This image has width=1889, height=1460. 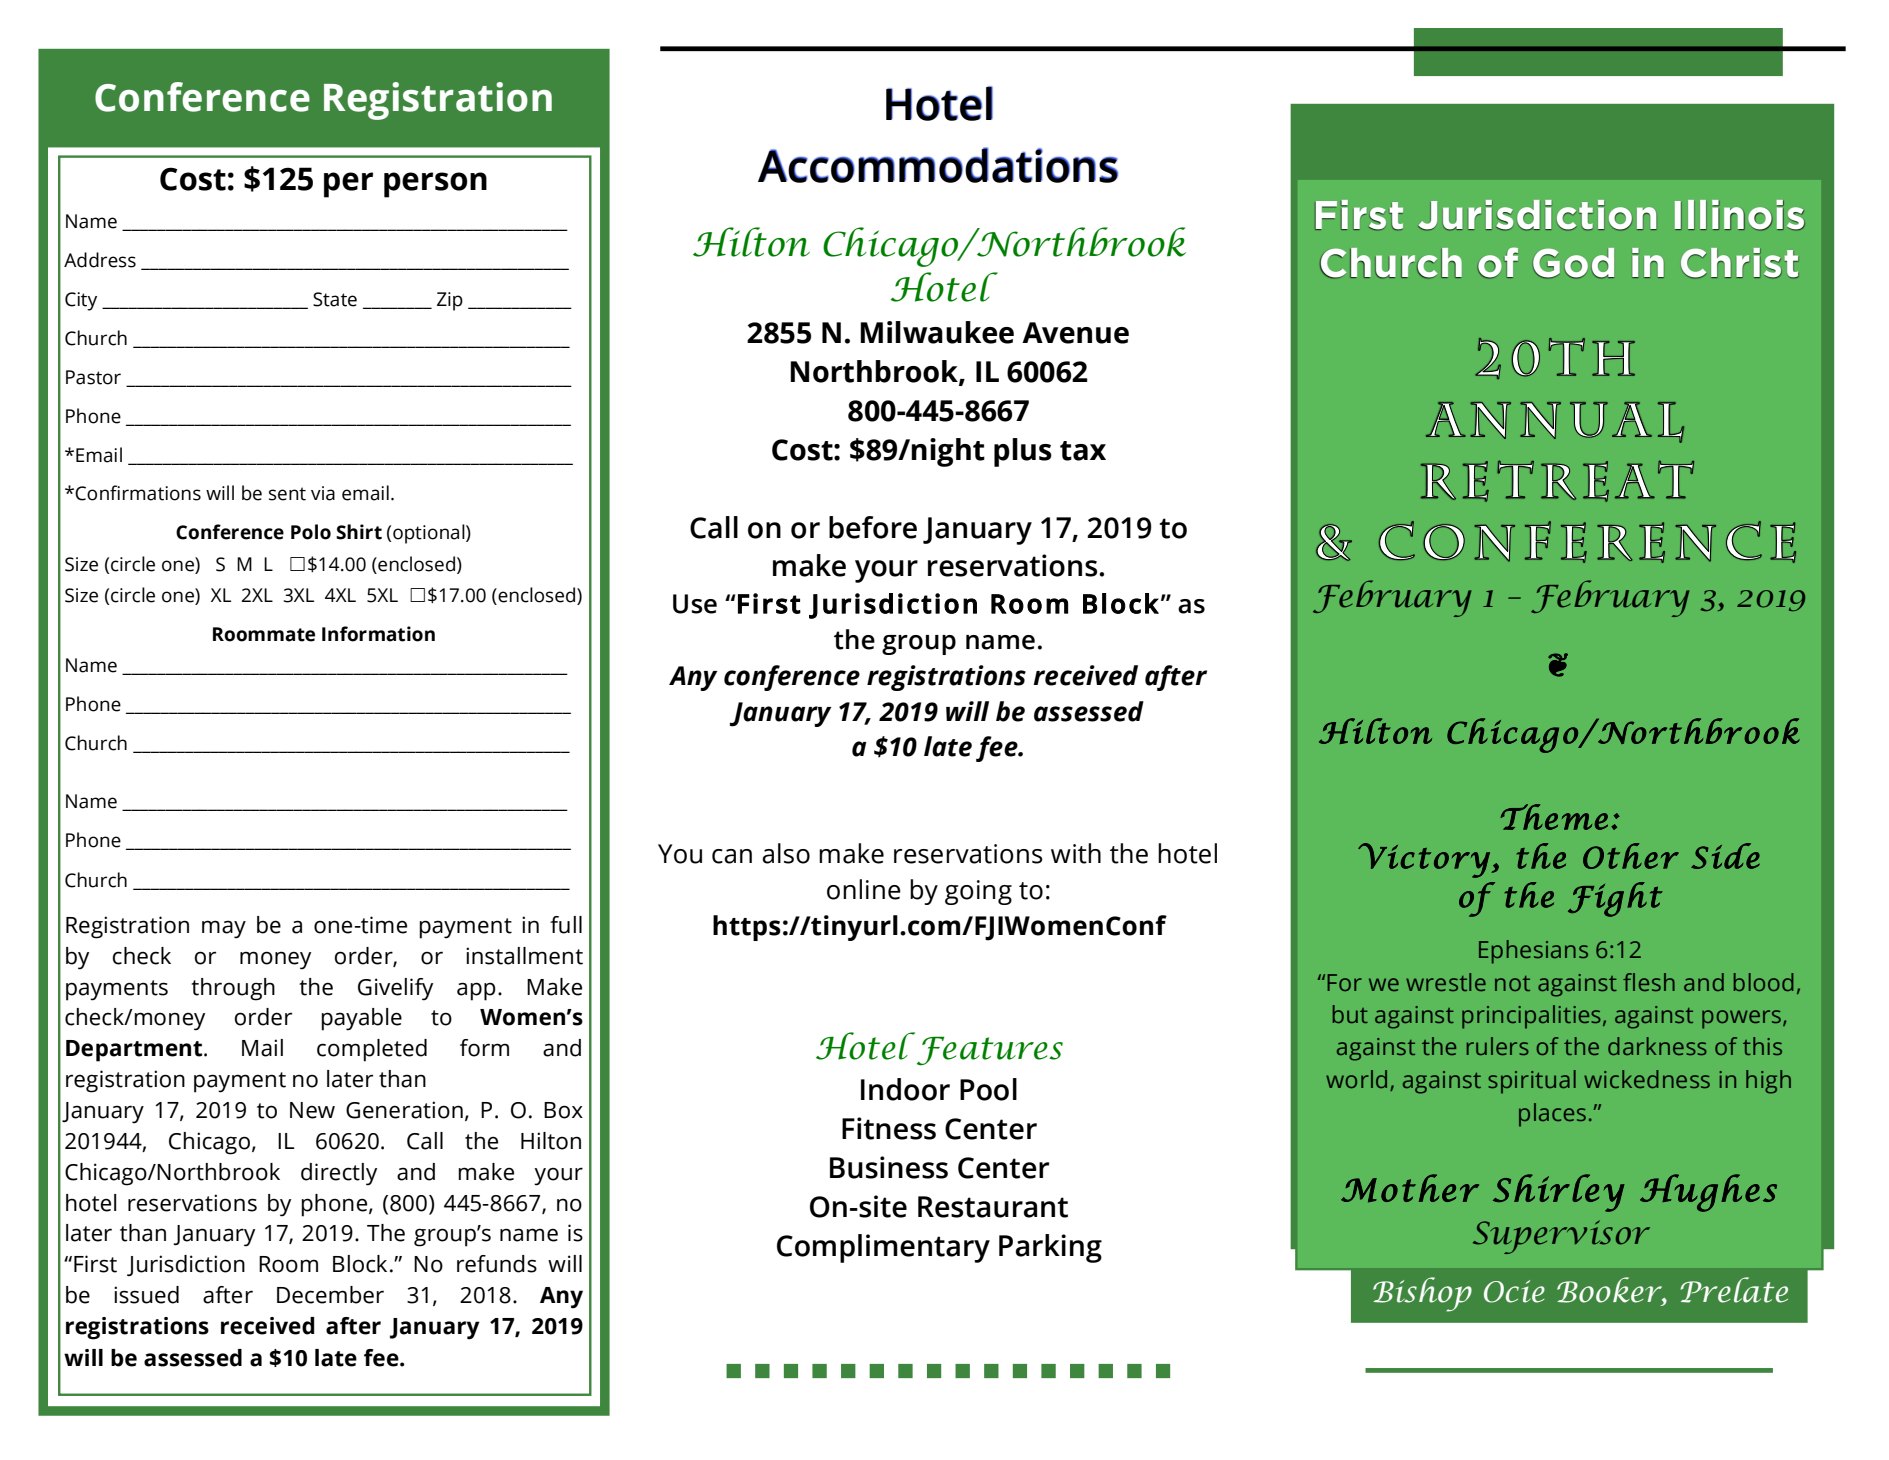 What do you see at coordinates (435, 185) in the image?
I see `person` at bounding box center [435, 185].
